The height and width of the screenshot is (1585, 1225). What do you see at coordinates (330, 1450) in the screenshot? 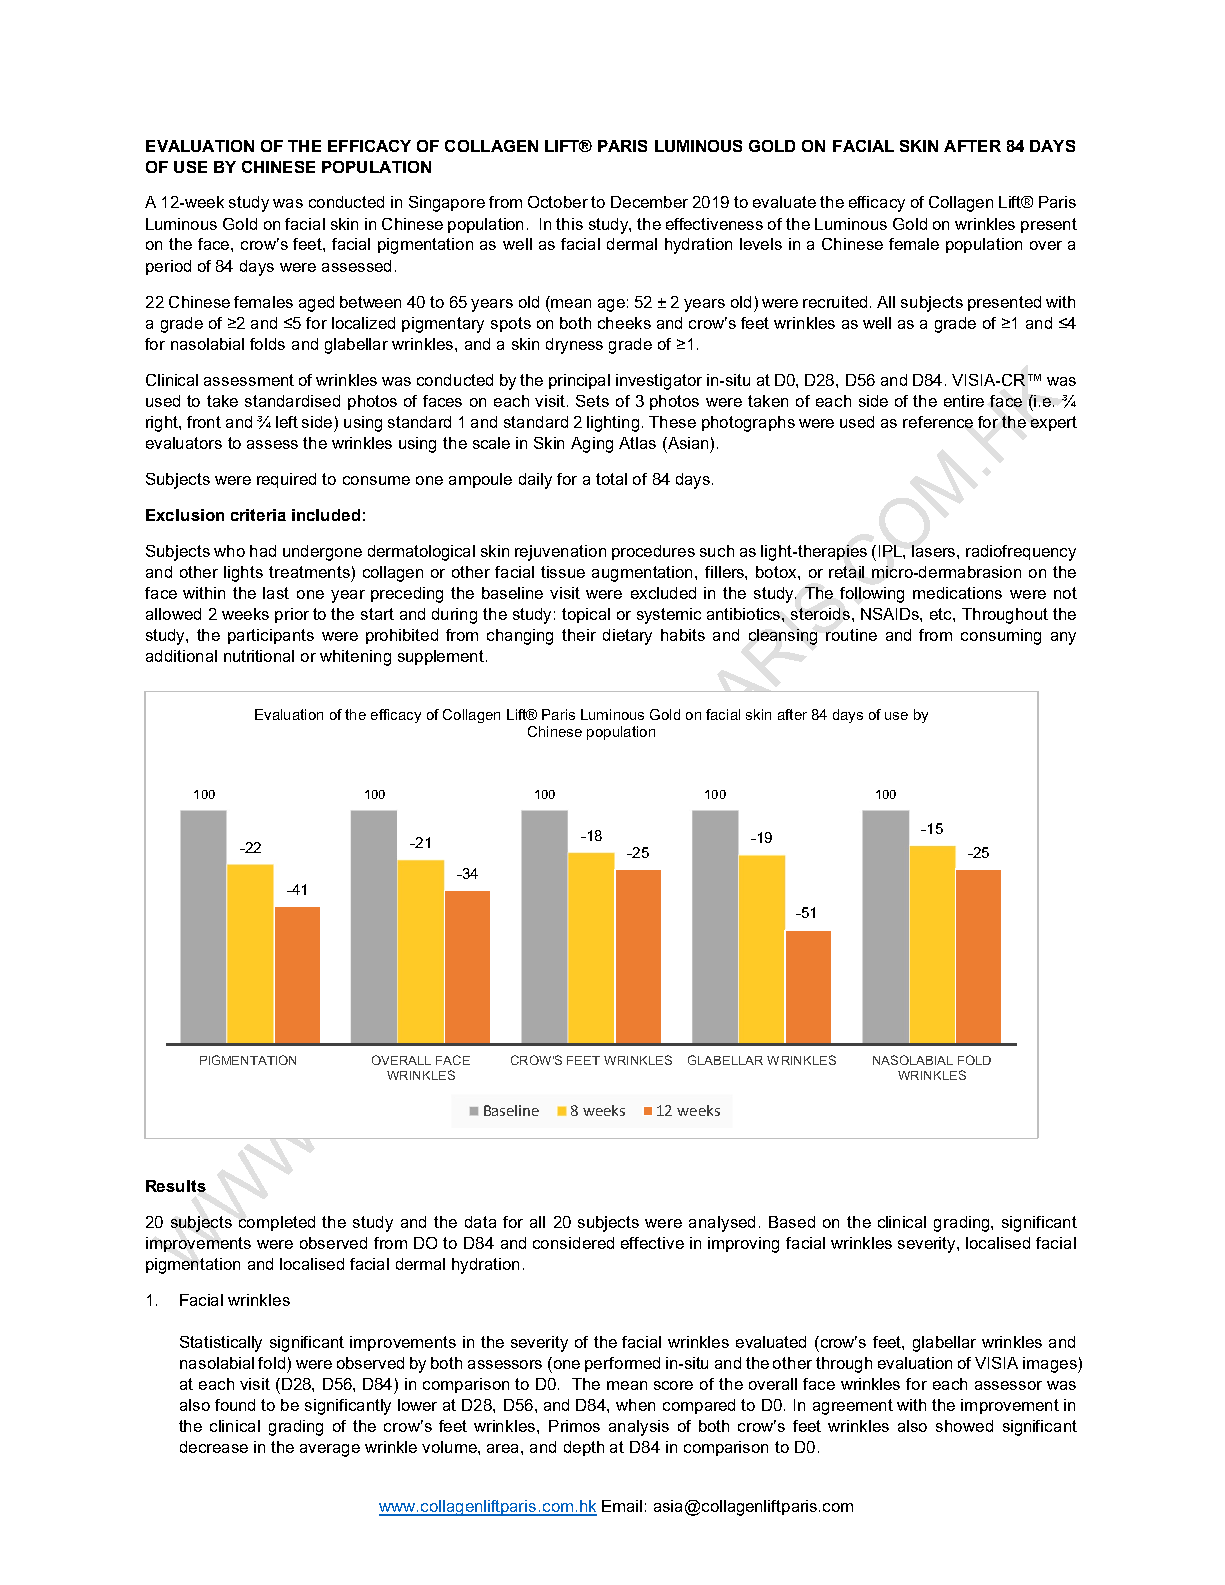
I see `average` at bounding box center [330, 1450].
